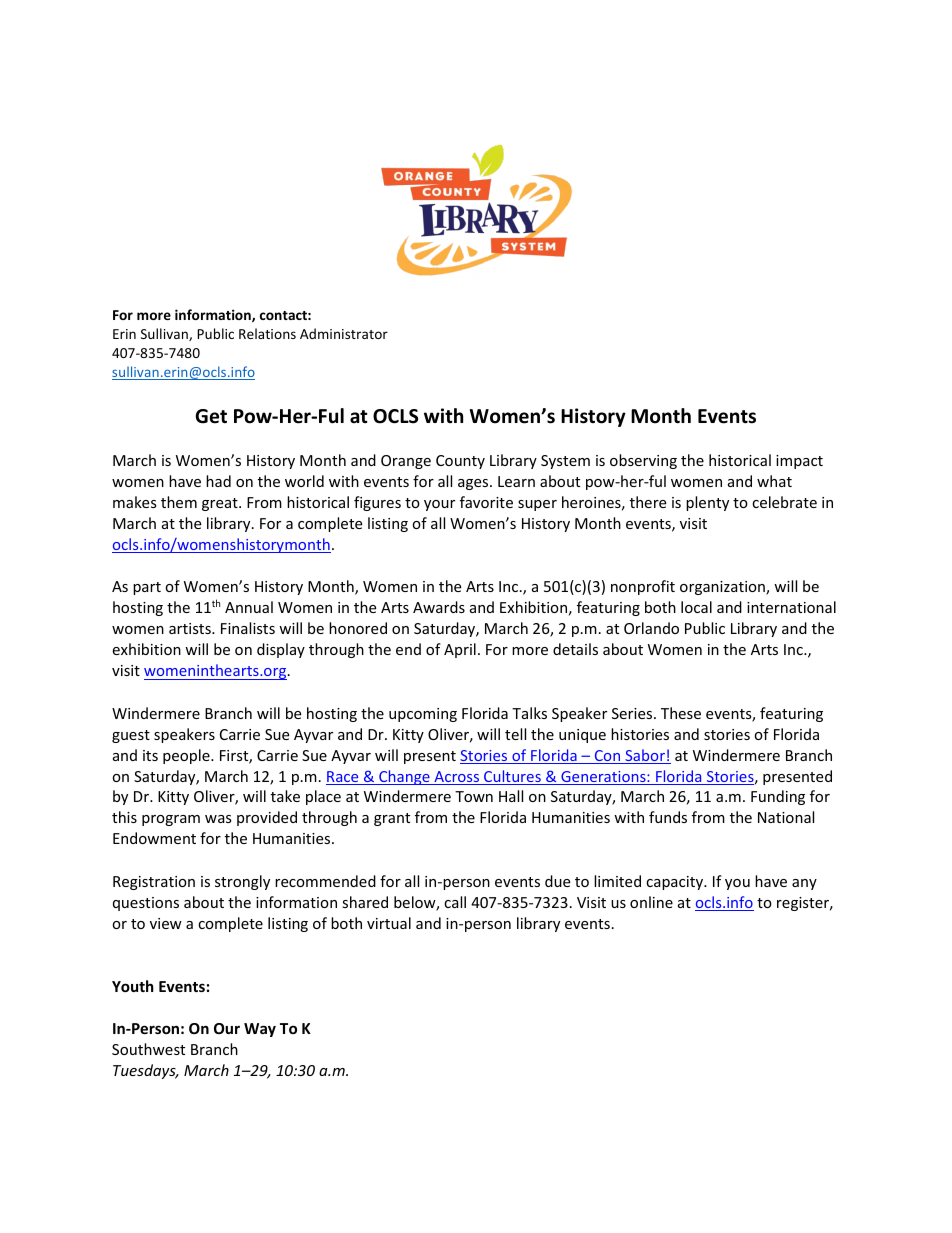 Image resolution: width=952 pixels, height=1233 pixels. I want to click on Administrator, so click(344, 333).
